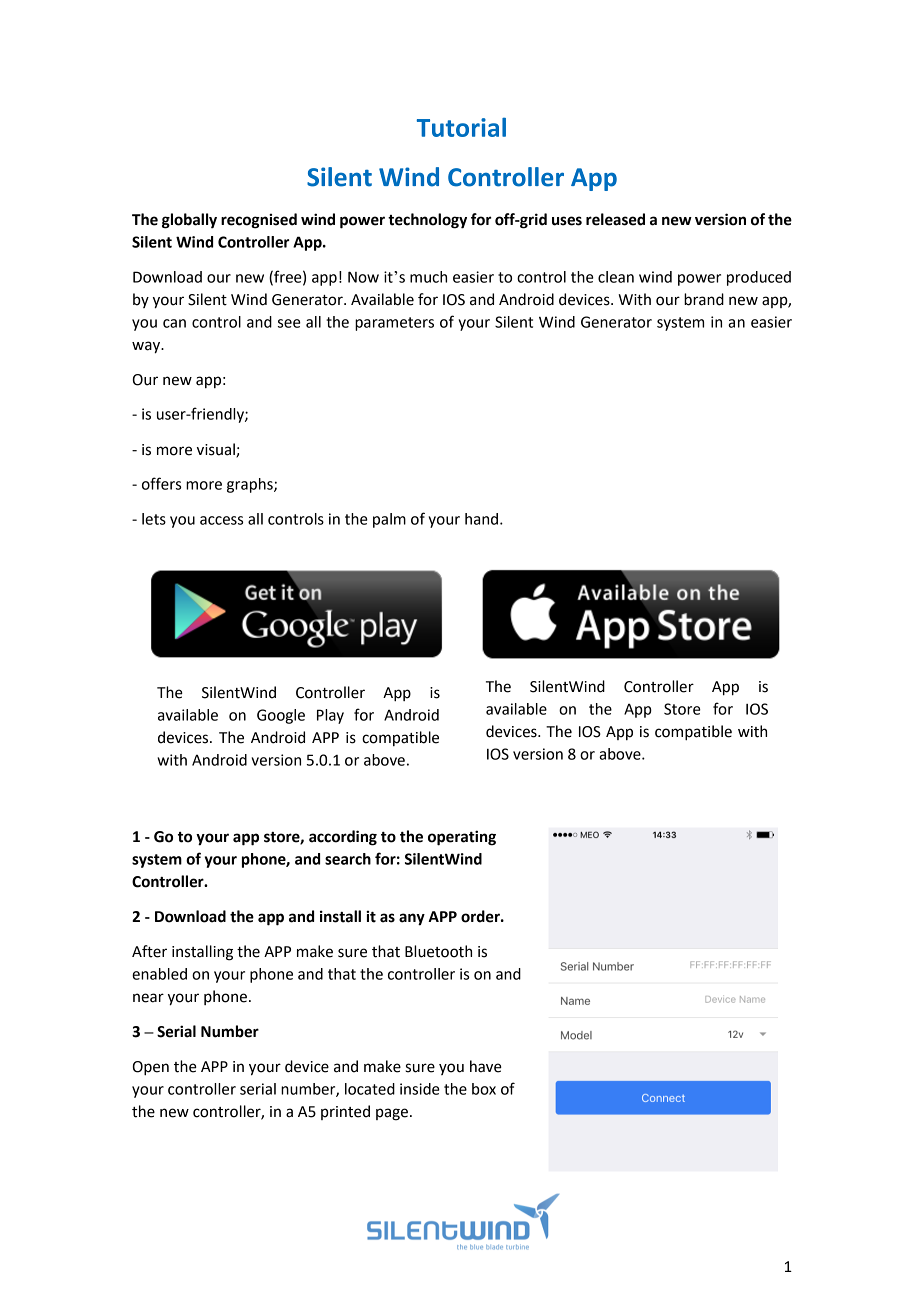  Describe the element at coordinates (615, 219) in the image. I see `released` at that location.
